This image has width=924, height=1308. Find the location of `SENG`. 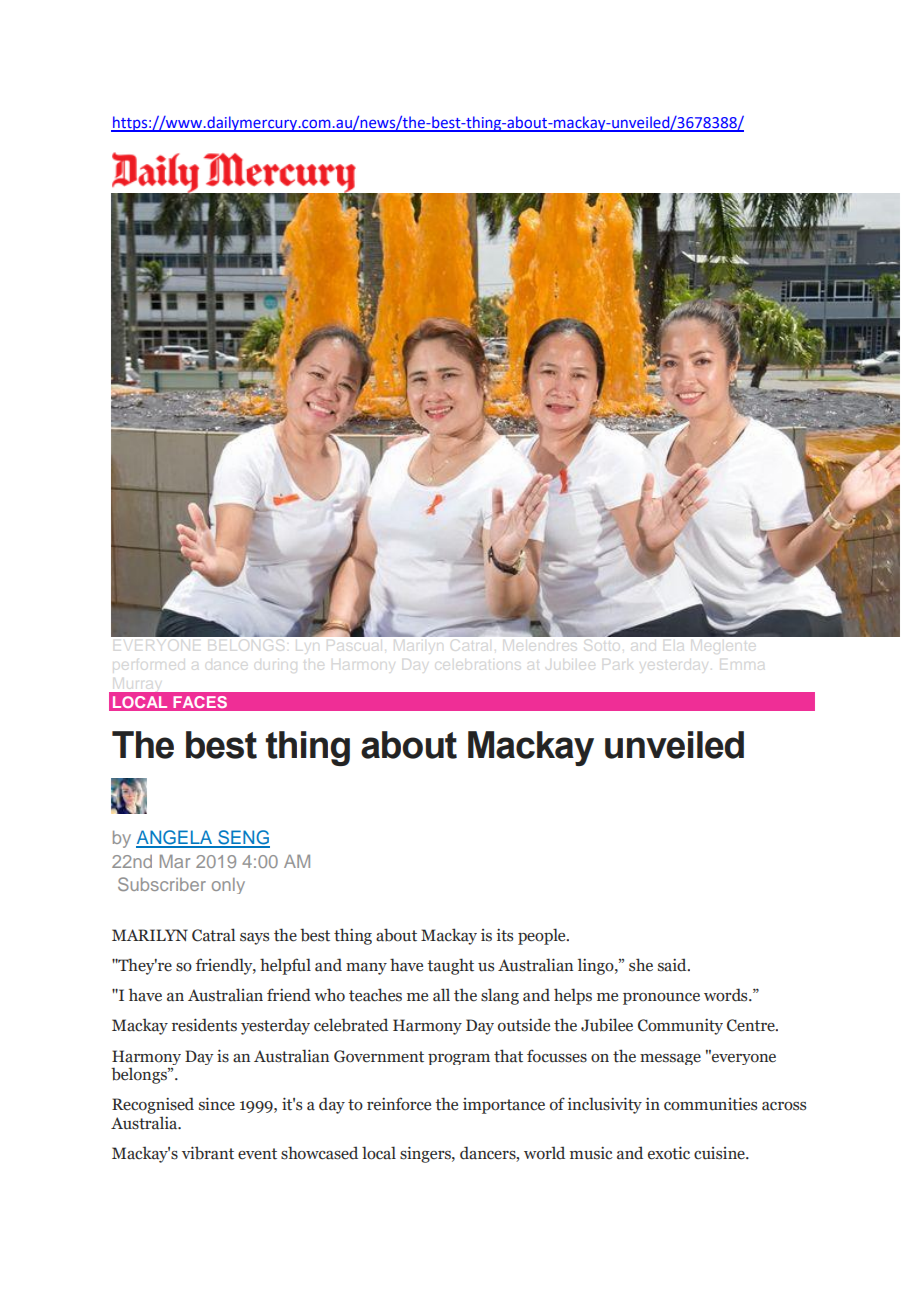

SENG is located at coordinates (243, 838).
